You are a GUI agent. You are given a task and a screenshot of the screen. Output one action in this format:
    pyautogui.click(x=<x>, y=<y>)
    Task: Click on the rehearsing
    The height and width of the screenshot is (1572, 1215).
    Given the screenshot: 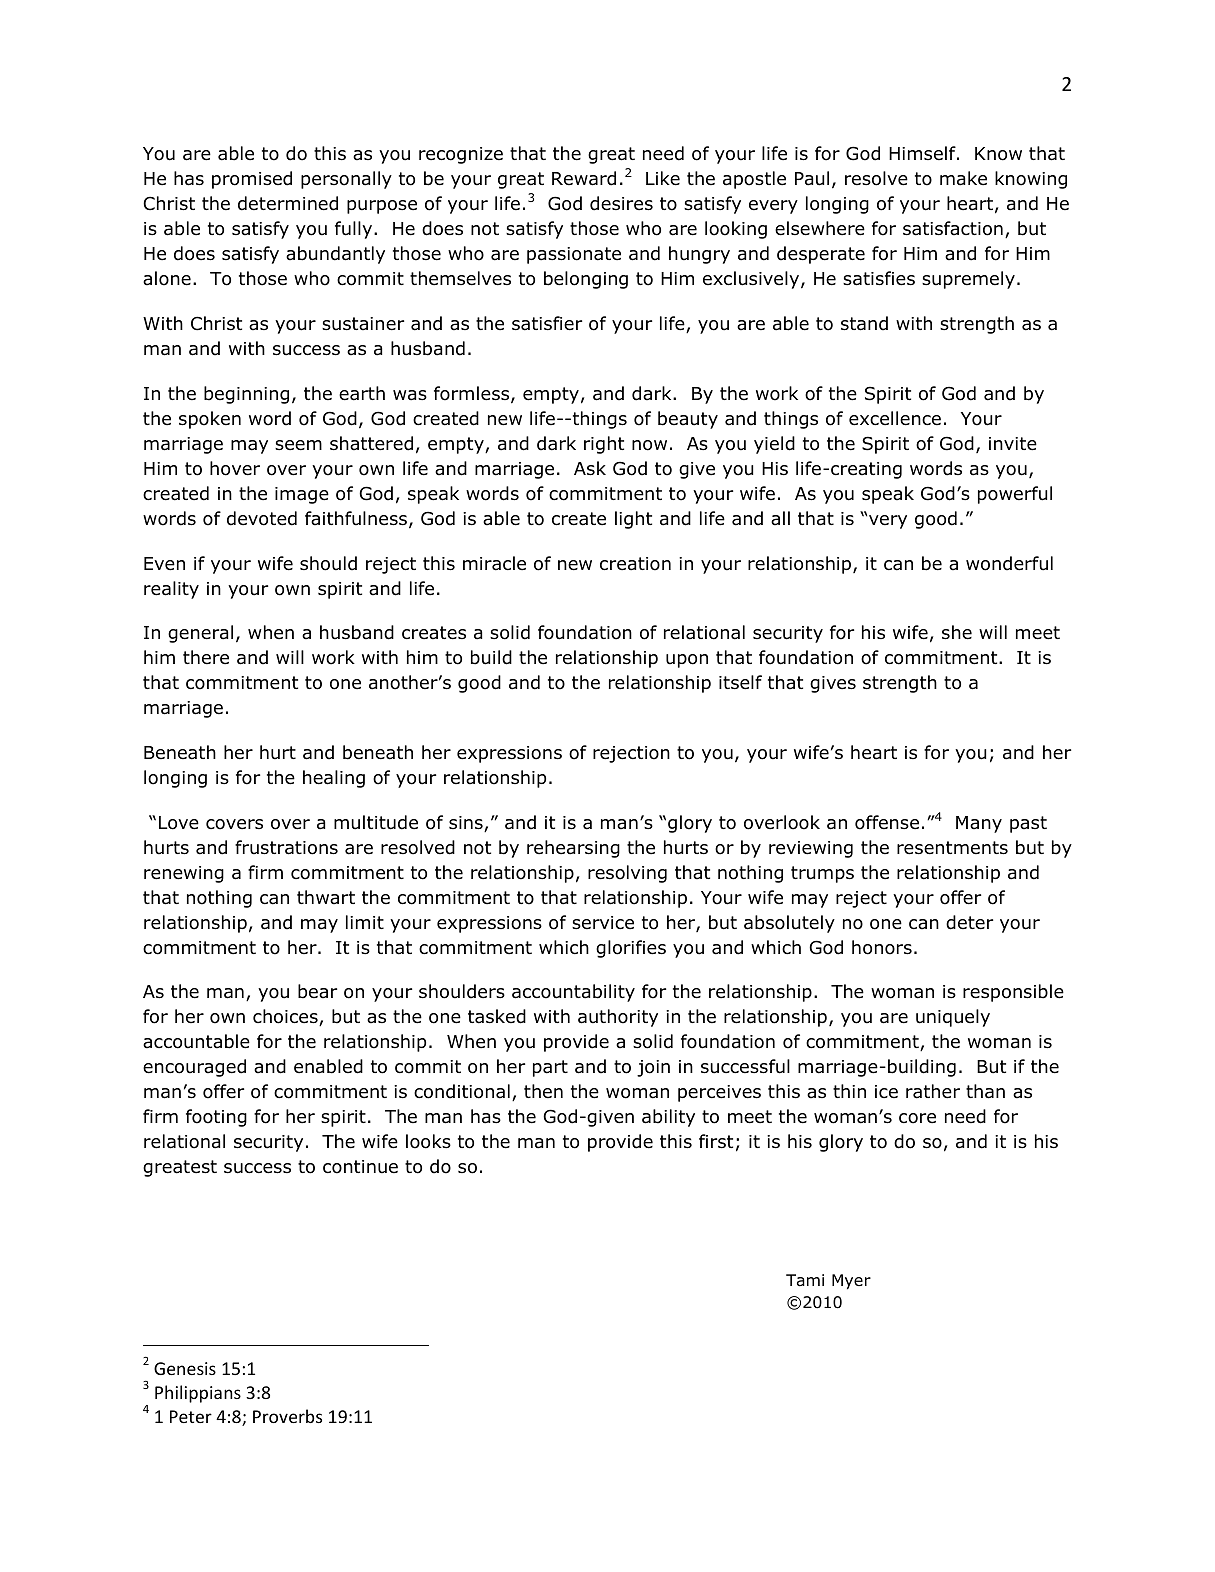 What is the action you would take?
    pyautogui.click(x=573, y=849)
